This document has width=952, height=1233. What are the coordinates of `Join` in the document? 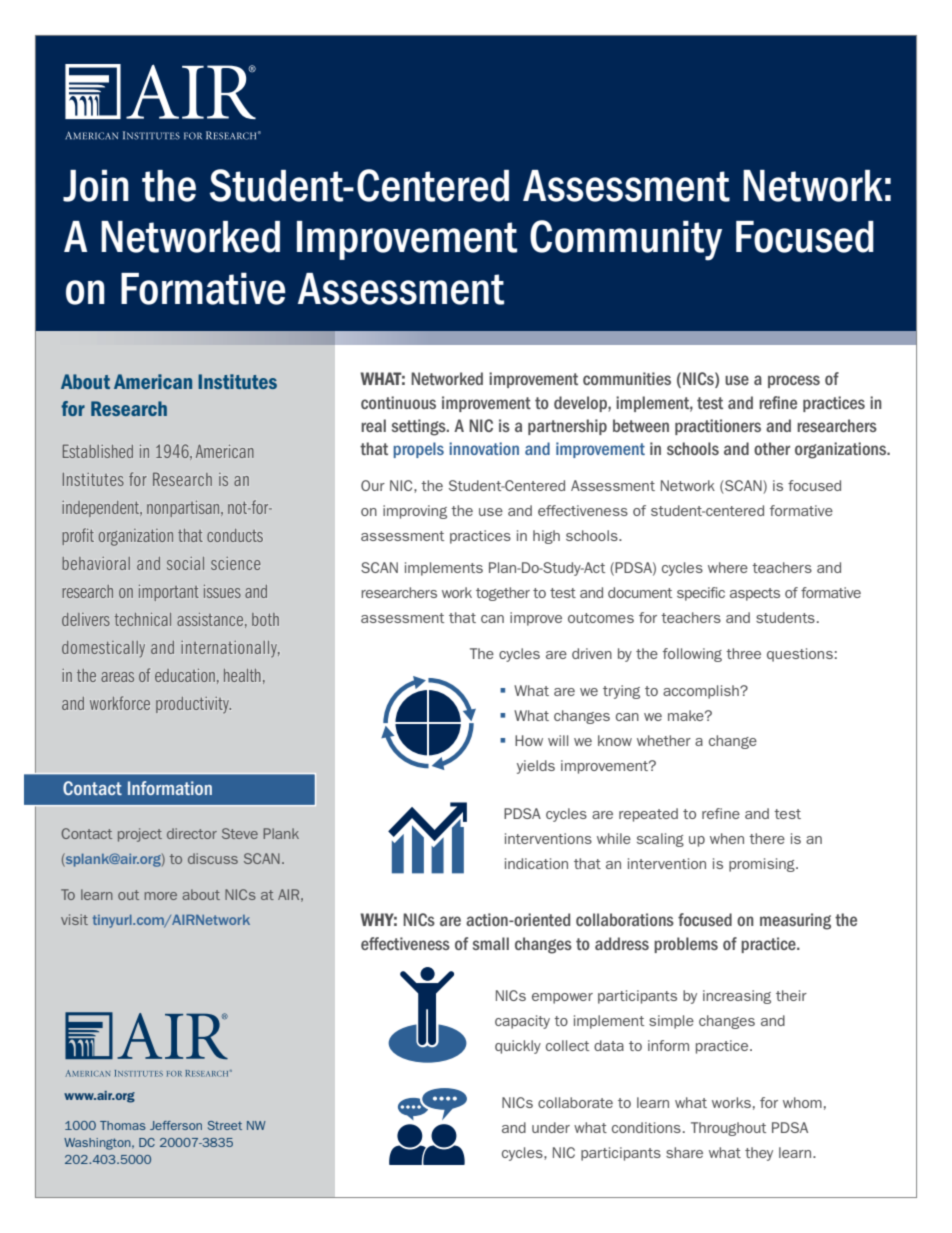 It's located at (96, 185).
